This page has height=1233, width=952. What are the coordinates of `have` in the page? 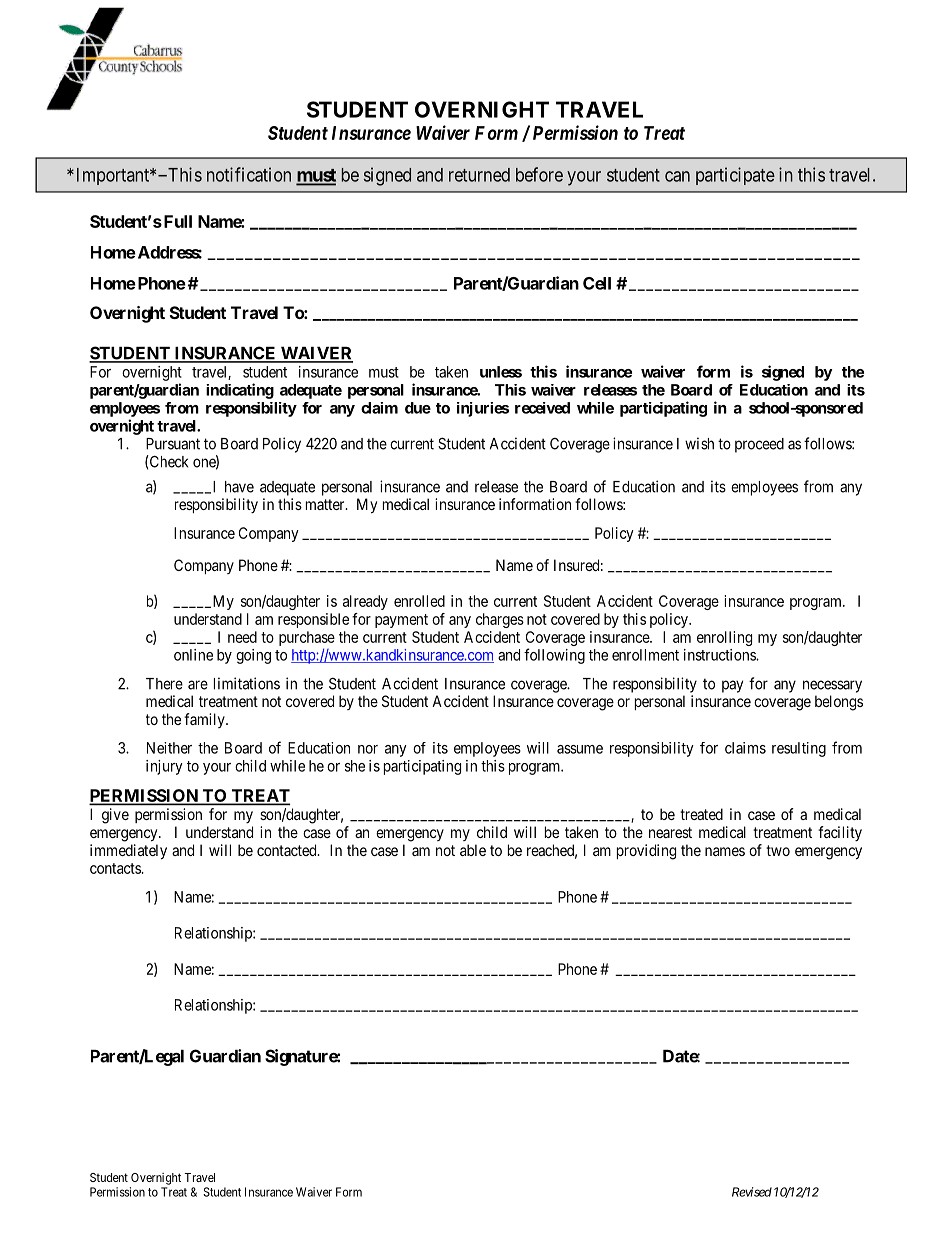 It's located at (239, 487).
